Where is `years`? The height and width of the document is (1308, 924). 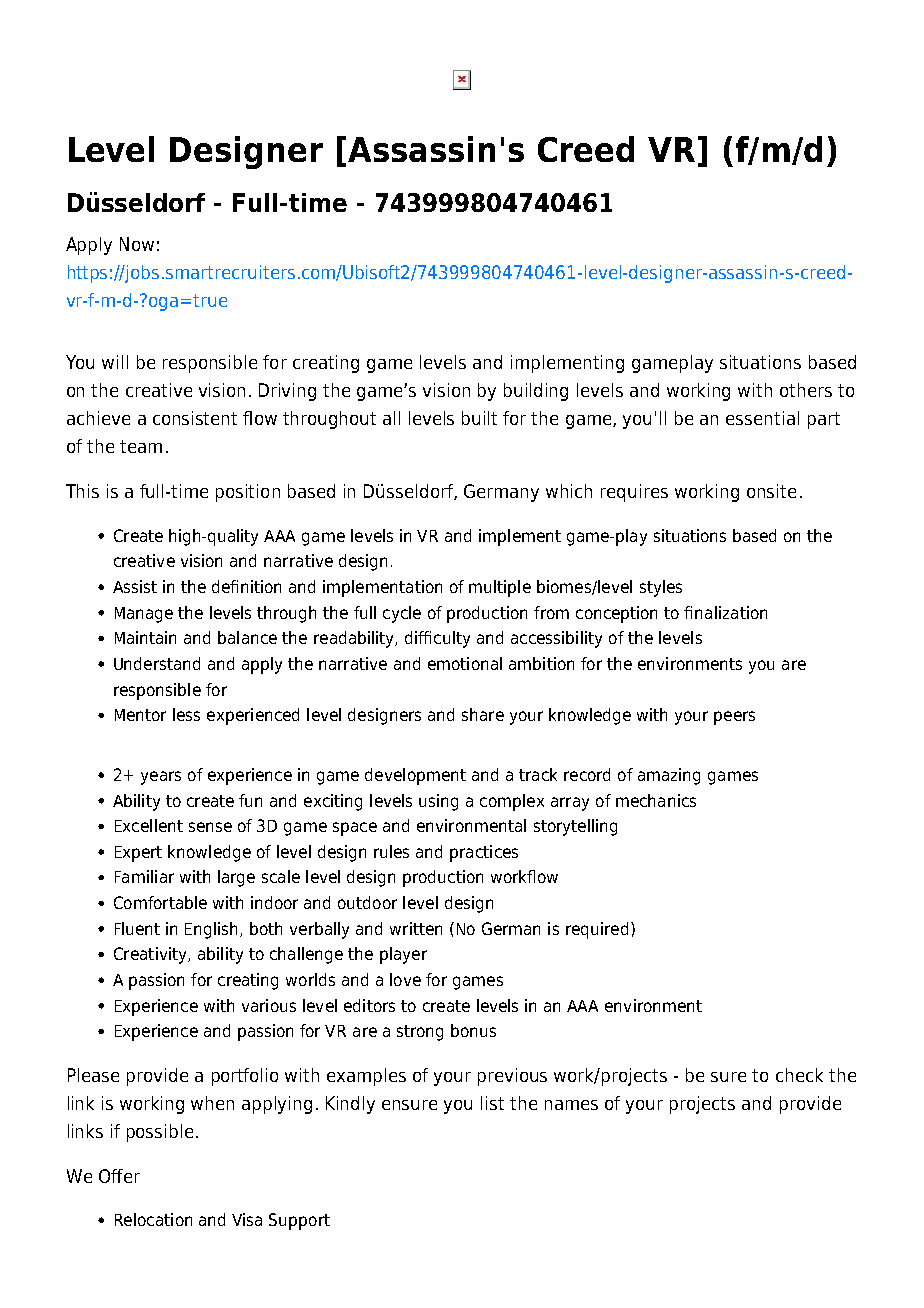
years is located at coordinates (161, 778).
